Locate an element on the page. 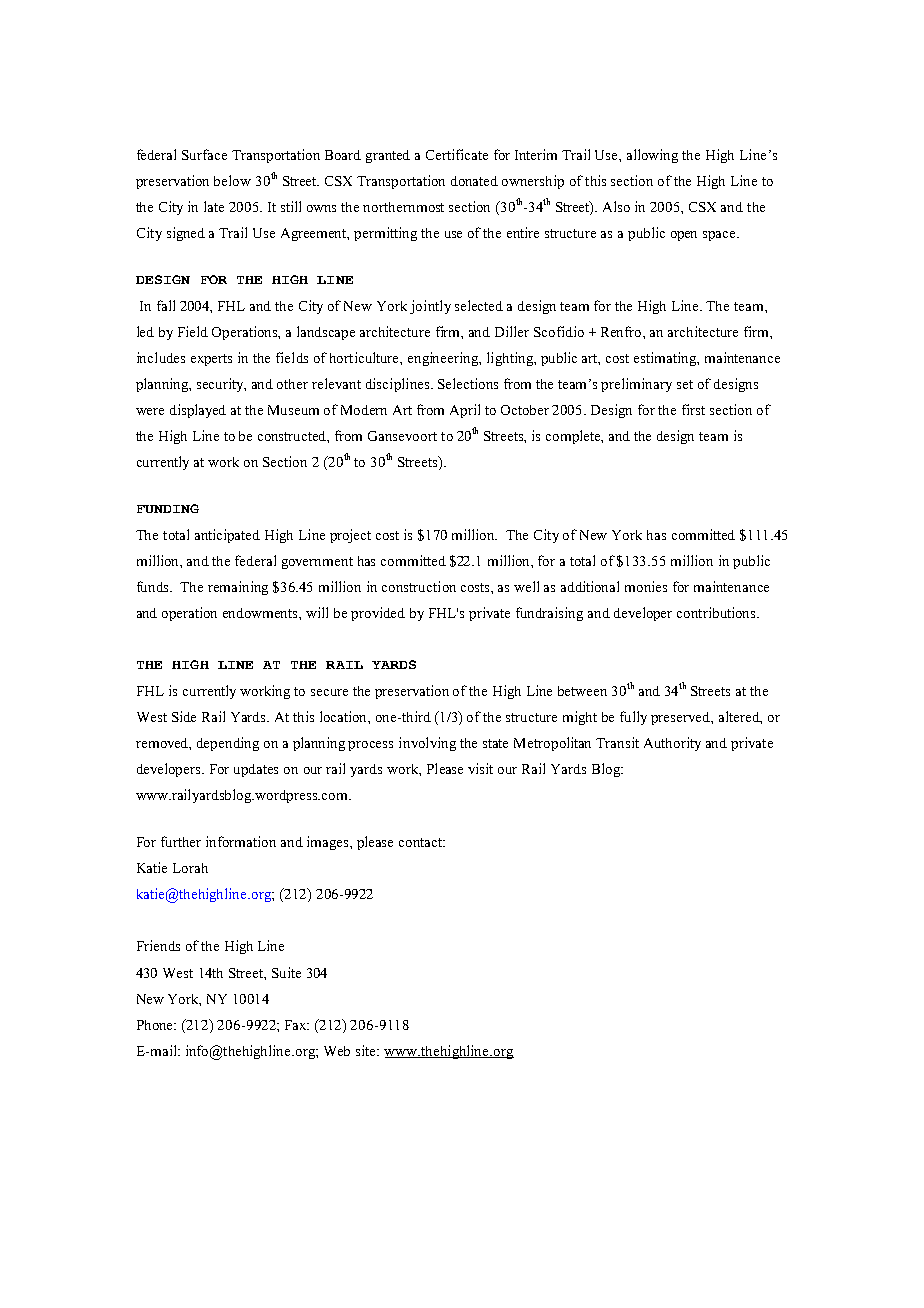  allowing is located at coordinates (652, 156).
